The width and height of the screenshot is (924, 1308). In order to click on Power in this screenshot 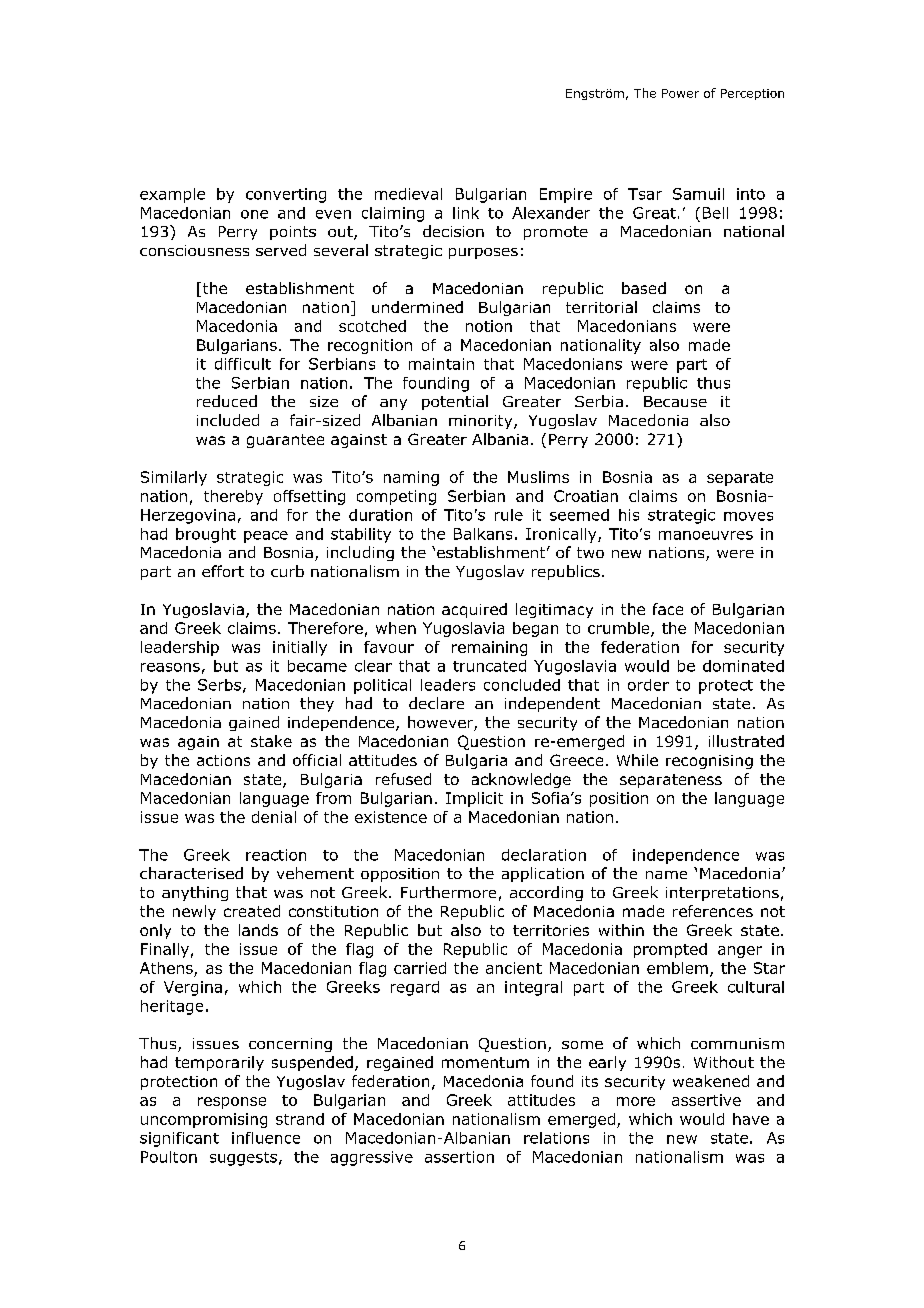, I will do `click(680, 93)`.
